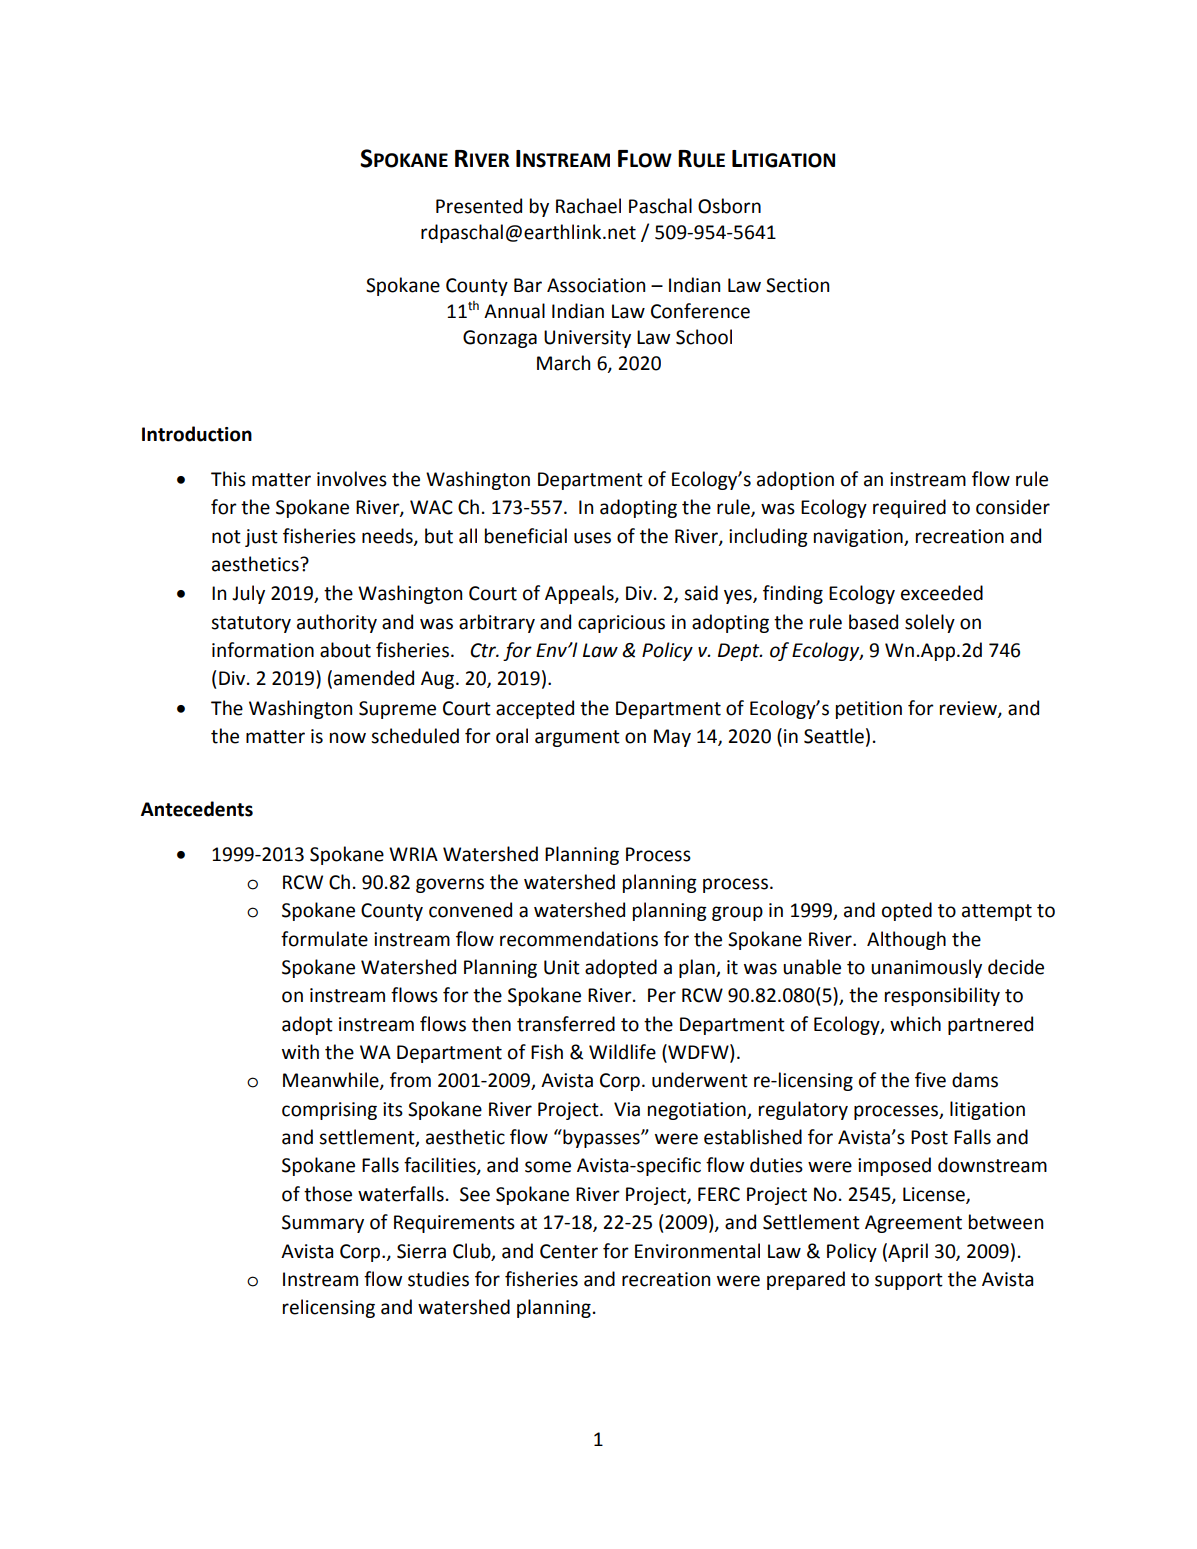 This image has width=1197, height=1549. What do you see at coordinates (580, 594) in the image?
I see `Appeals` at bounding box center [580, 594].
